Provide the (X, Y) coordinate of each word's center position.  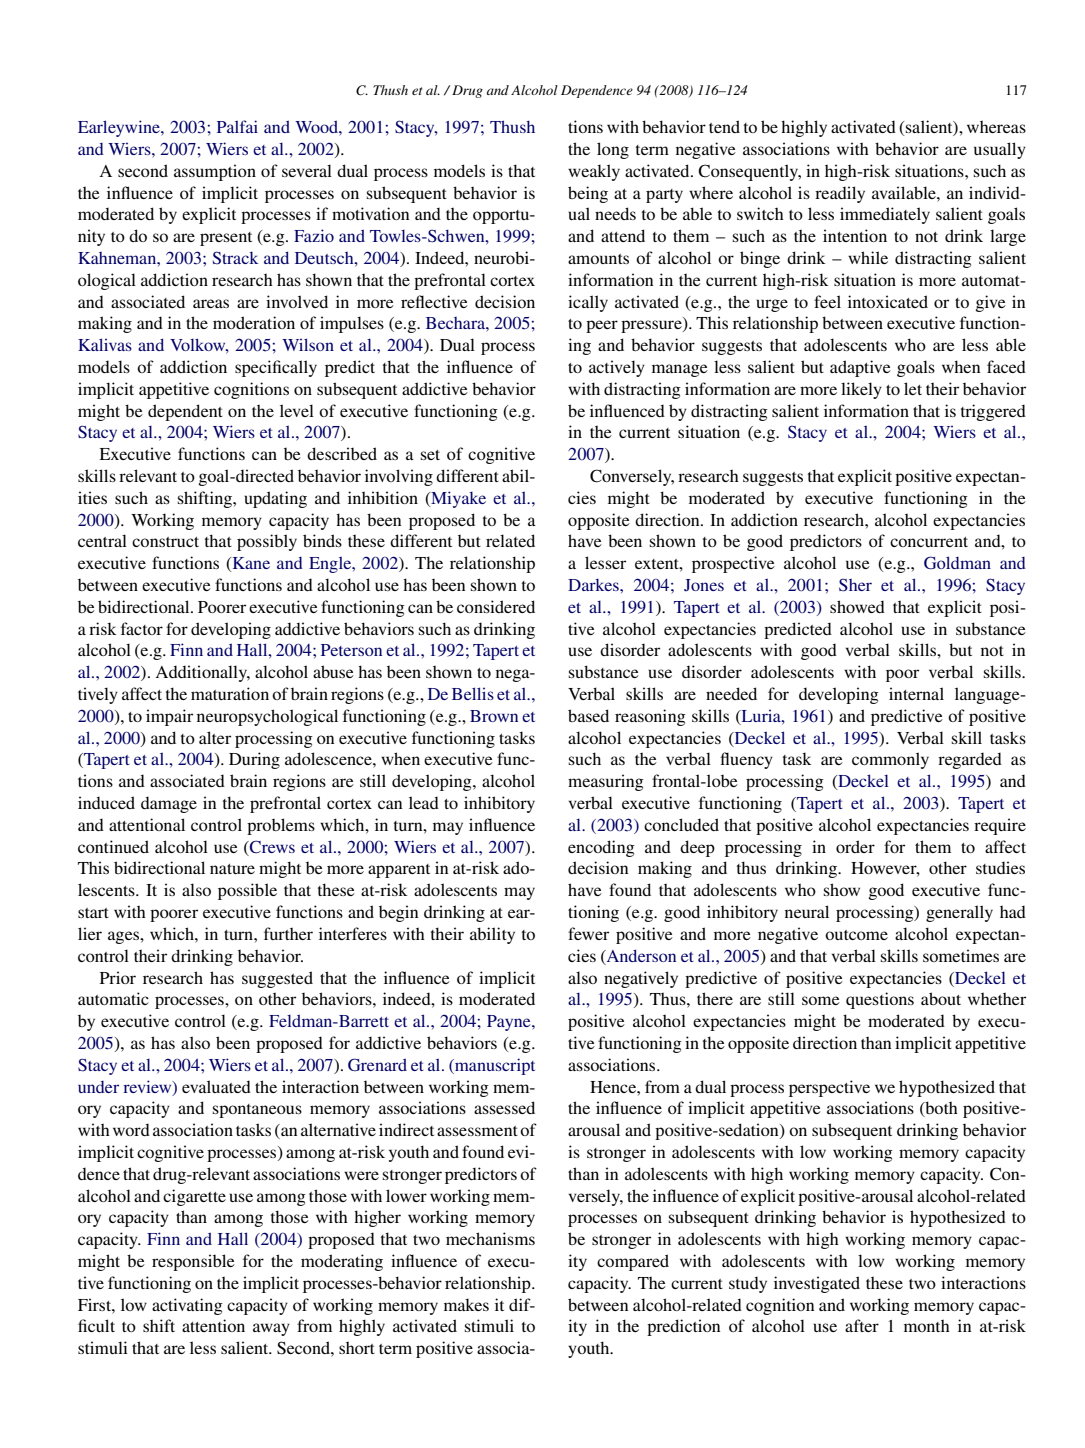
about (941, 998)
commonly (890, 760)
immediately (885, 215)
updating (275, 499)
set (430, 455)
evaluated (216, 1086)
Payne (510, 1023)
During (254, 760)
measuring (606, 782)
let (913, 388)
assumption (215, 172)
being (588, 194)
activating (187, 1306)
